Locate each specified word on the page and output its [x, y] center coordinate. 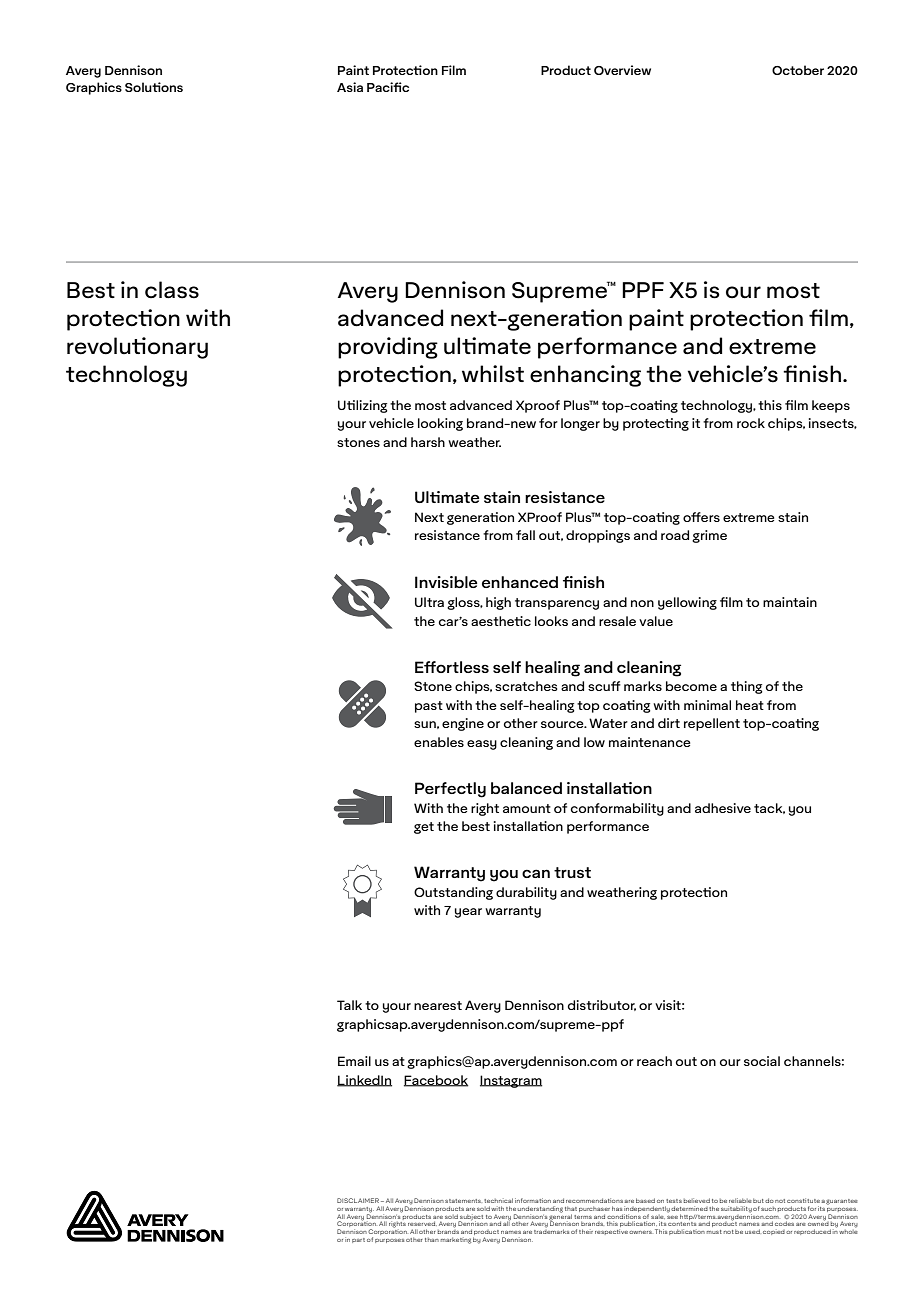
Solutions [154, 87]
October [798, 70]
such [768, 1209]
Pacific [388, 87]
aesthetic [501, 621]
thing [747, 687]
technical [498, 1200]
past [429, 707]
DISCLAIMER [358, 1200]
